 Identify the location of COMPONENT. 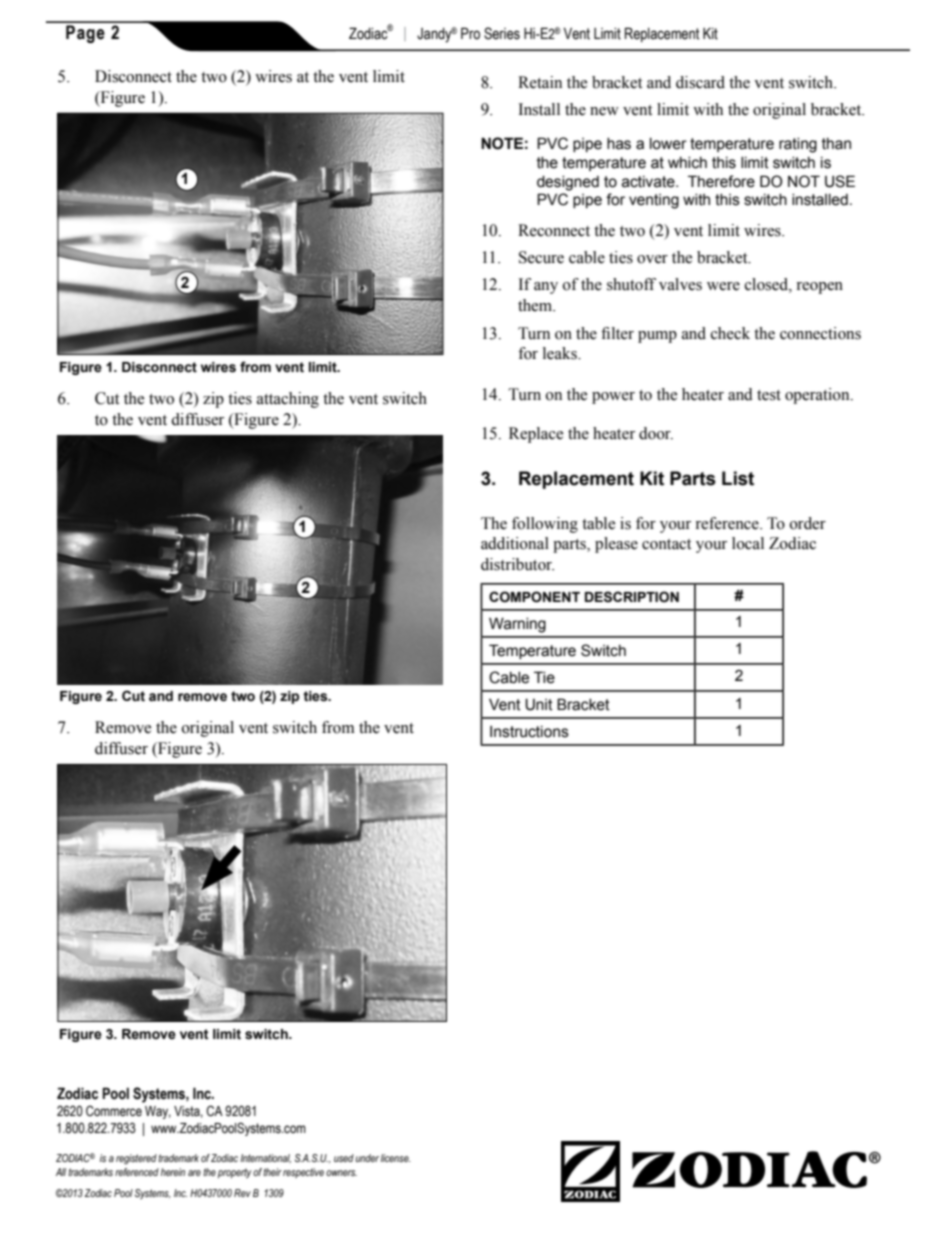
(534, 597).
